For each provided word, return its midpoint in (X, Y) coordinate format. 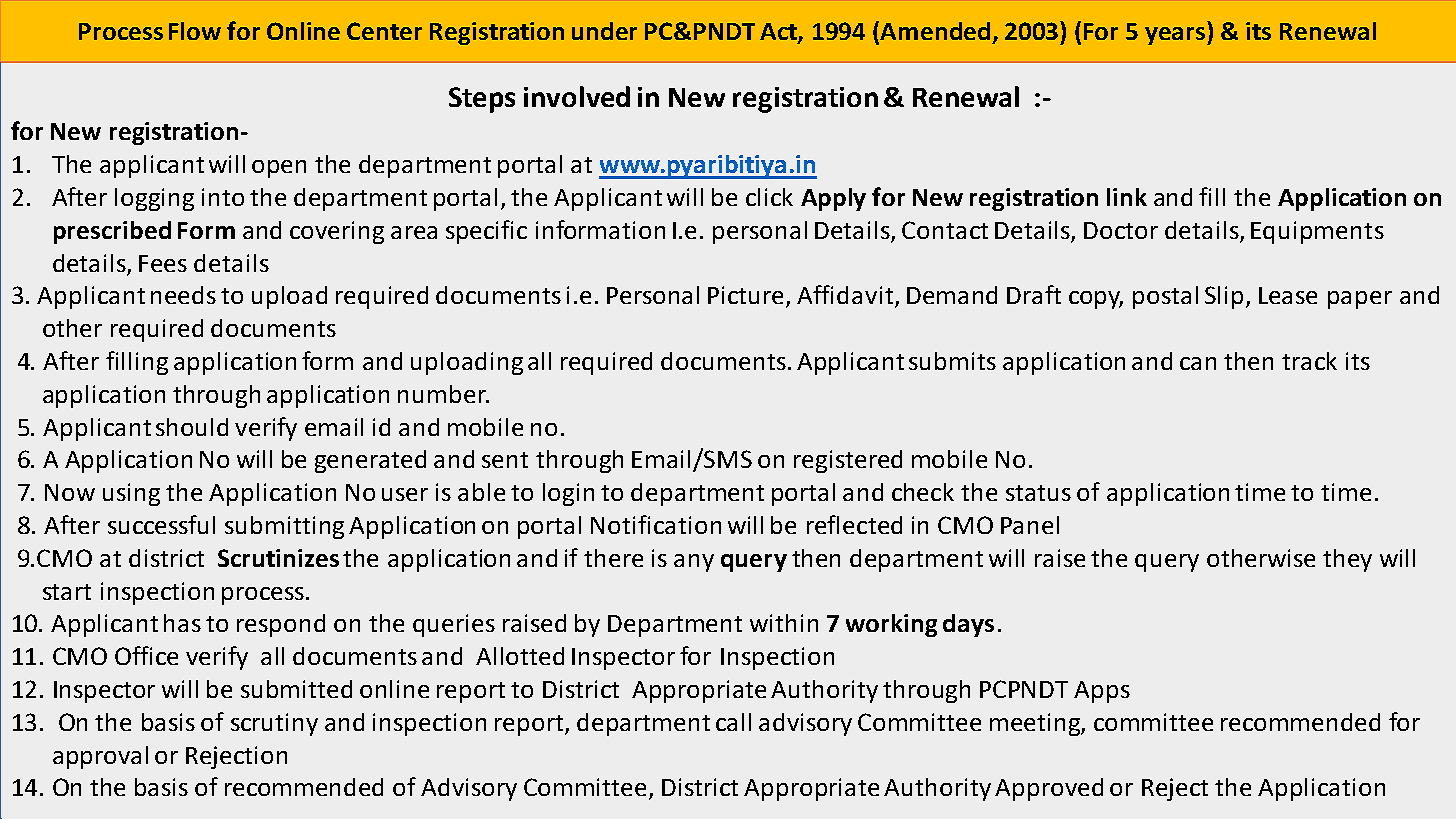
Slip (1224, 297)
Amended (935, 31)
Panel (1030, 525)
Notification (656, 524)
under (604, 31)
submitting (284, 527)
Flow (195, 31)
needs (183, 295)
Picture (747, 296)
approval (100, 757)
